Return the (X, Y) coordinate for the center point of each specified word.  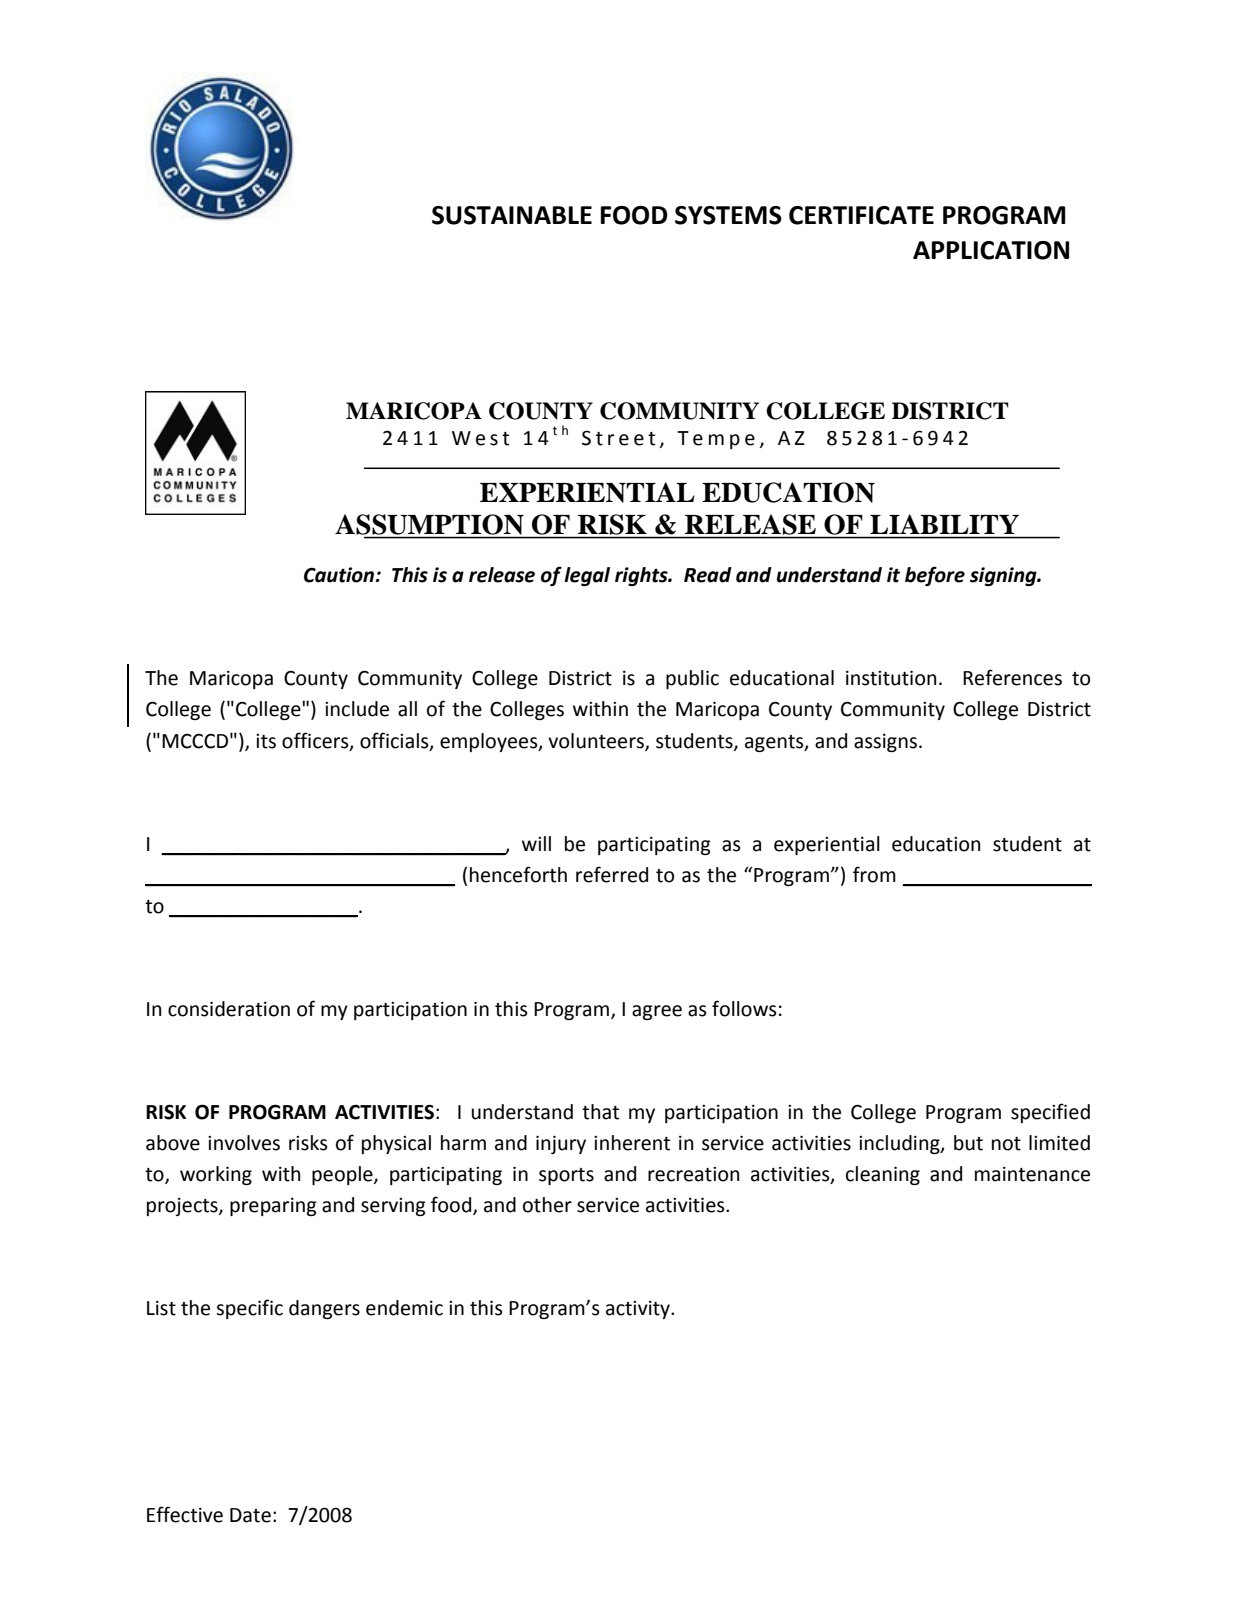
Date (250, 1515)
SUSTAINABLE (512, 215)
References (1012, 677)
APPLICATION (991, 250)
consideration (229, 1009)
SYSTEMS (728, 215)
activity (639, 1310)
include (357, 709)
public (692, 679)
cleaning (883, 1175)
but (968, 1143)
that (600, 1112)
